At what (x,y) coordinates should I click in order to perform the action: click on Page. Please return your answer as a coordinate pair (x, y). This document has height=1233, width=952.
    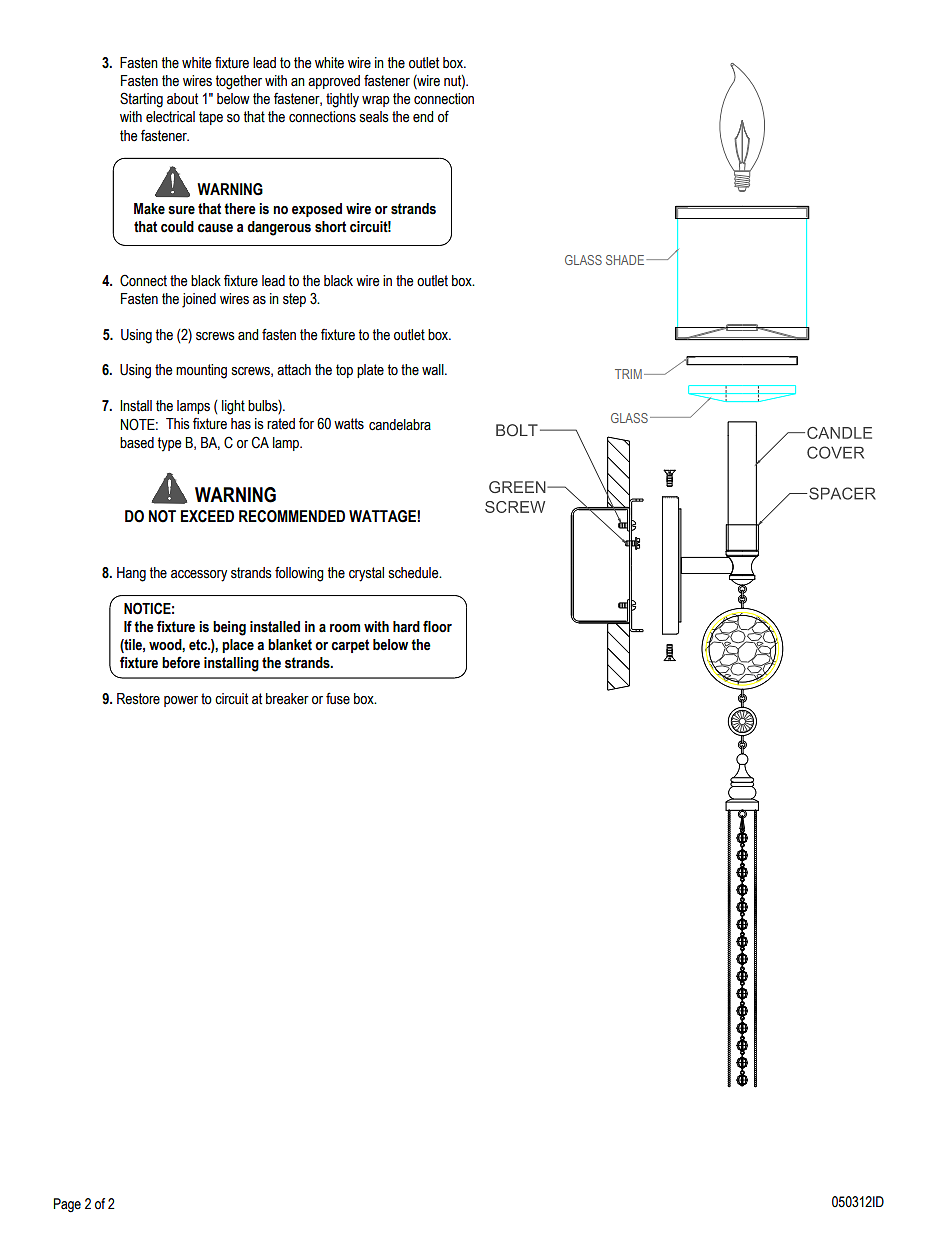
    Looking at the image, I should click on (67, 1205).
